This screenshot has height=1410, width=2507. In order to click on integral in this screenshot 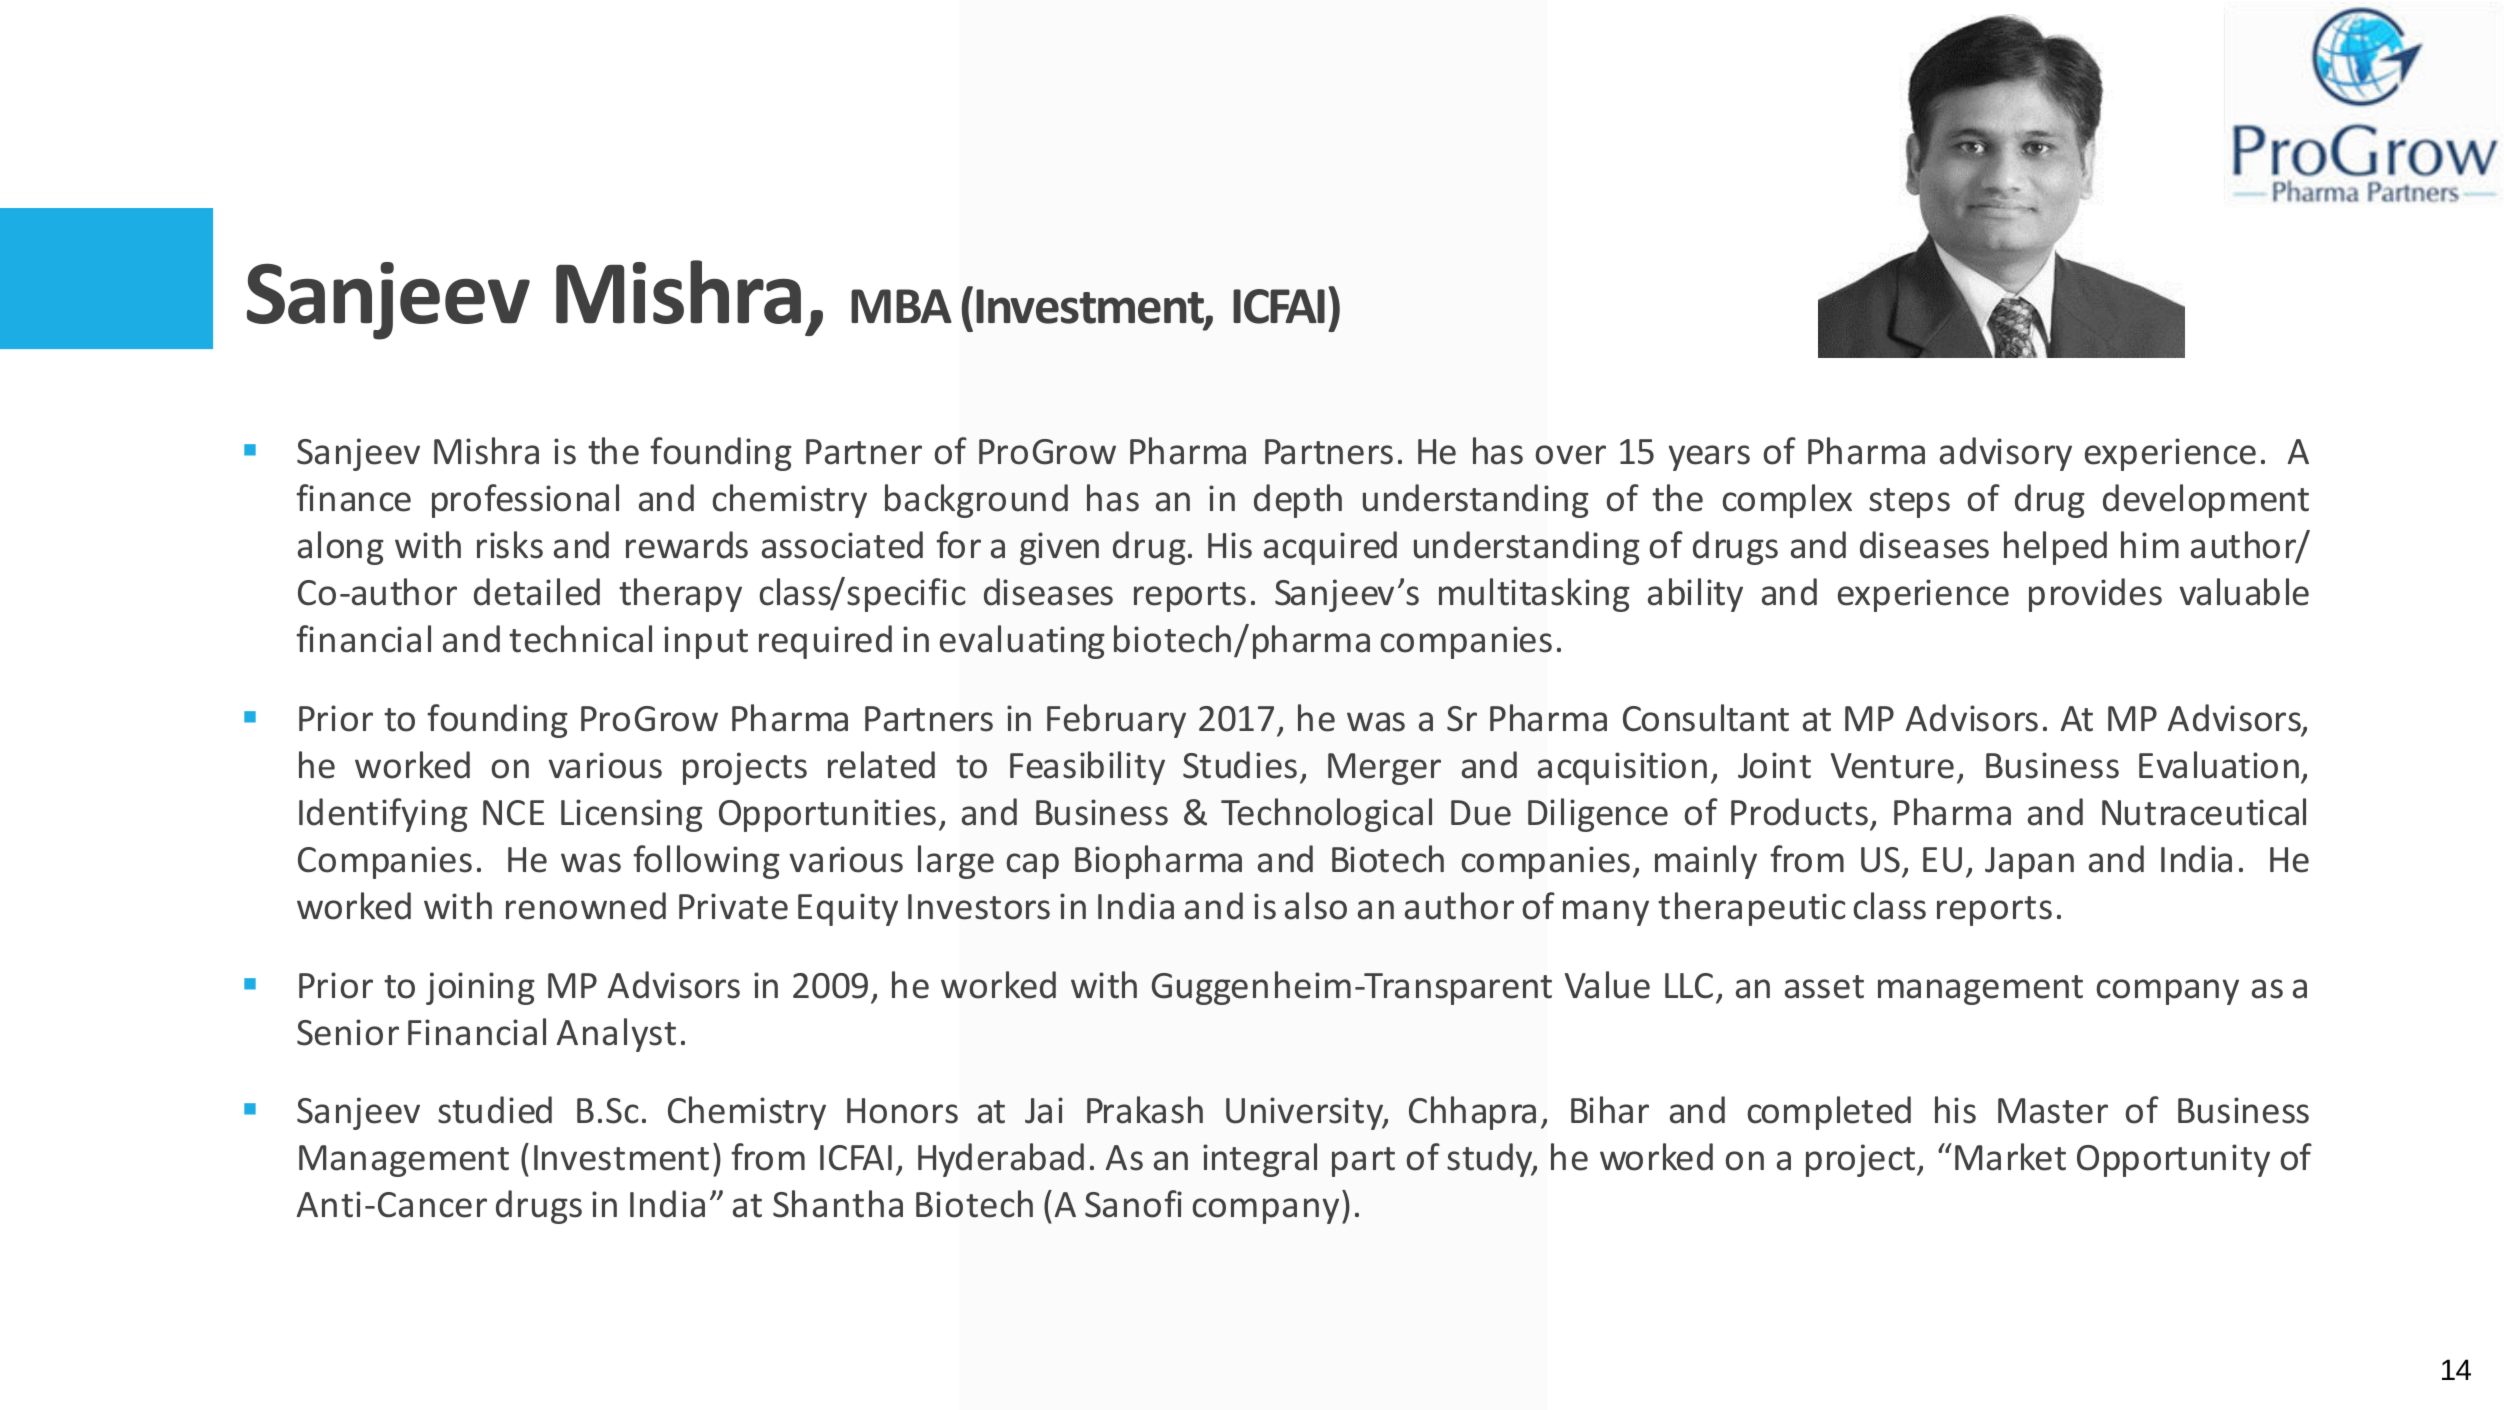, I will do `click(1260, 1160)`.
